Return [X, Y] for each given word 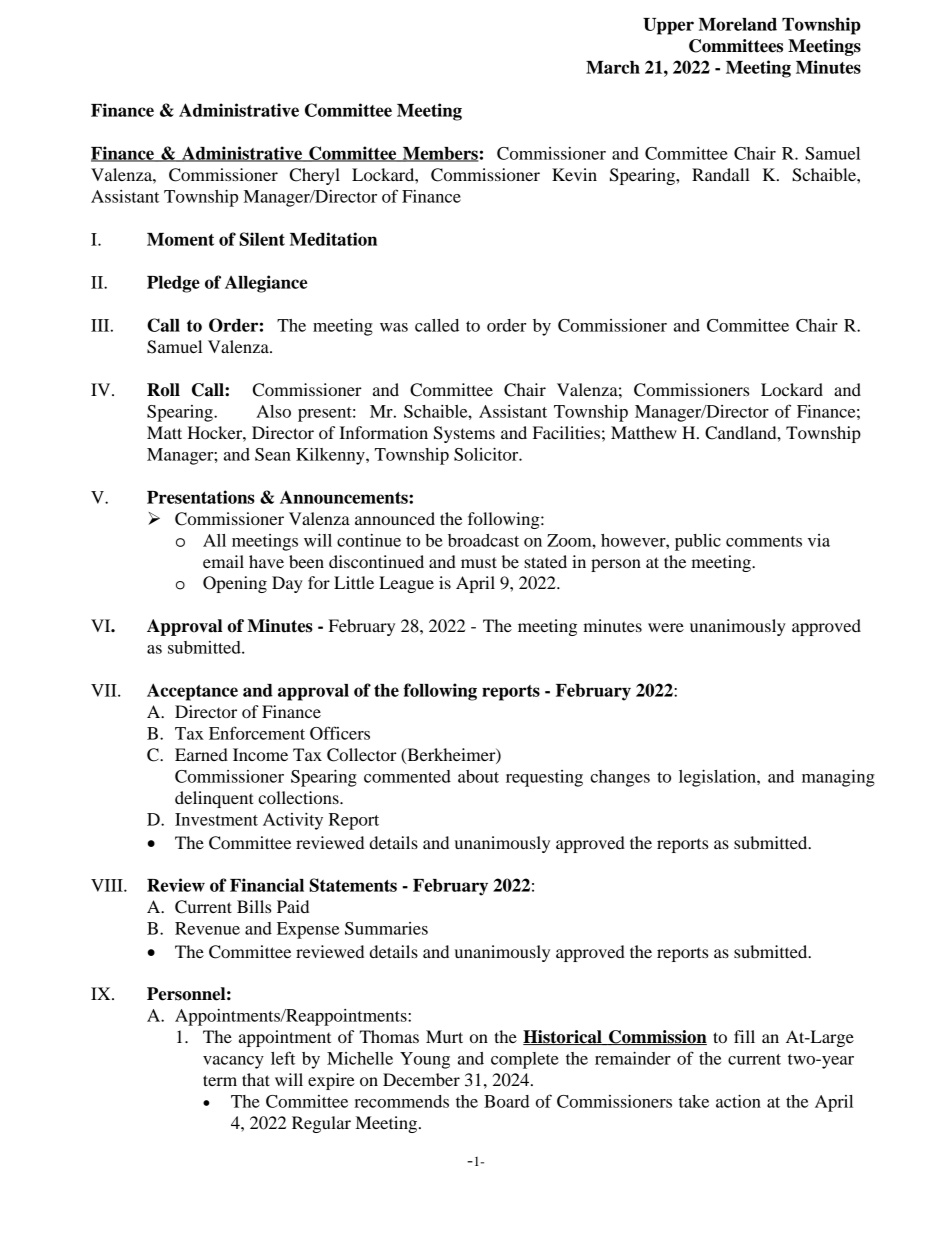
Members [440, 154]
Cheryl [315, 176]
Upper [668, 26]
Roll [163, 390]
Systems [464, 434]
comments [764, 541]
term [220, 1080]
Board [507, 1101]
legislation [718, 778]
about [478, 776]
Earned [201, 754]
